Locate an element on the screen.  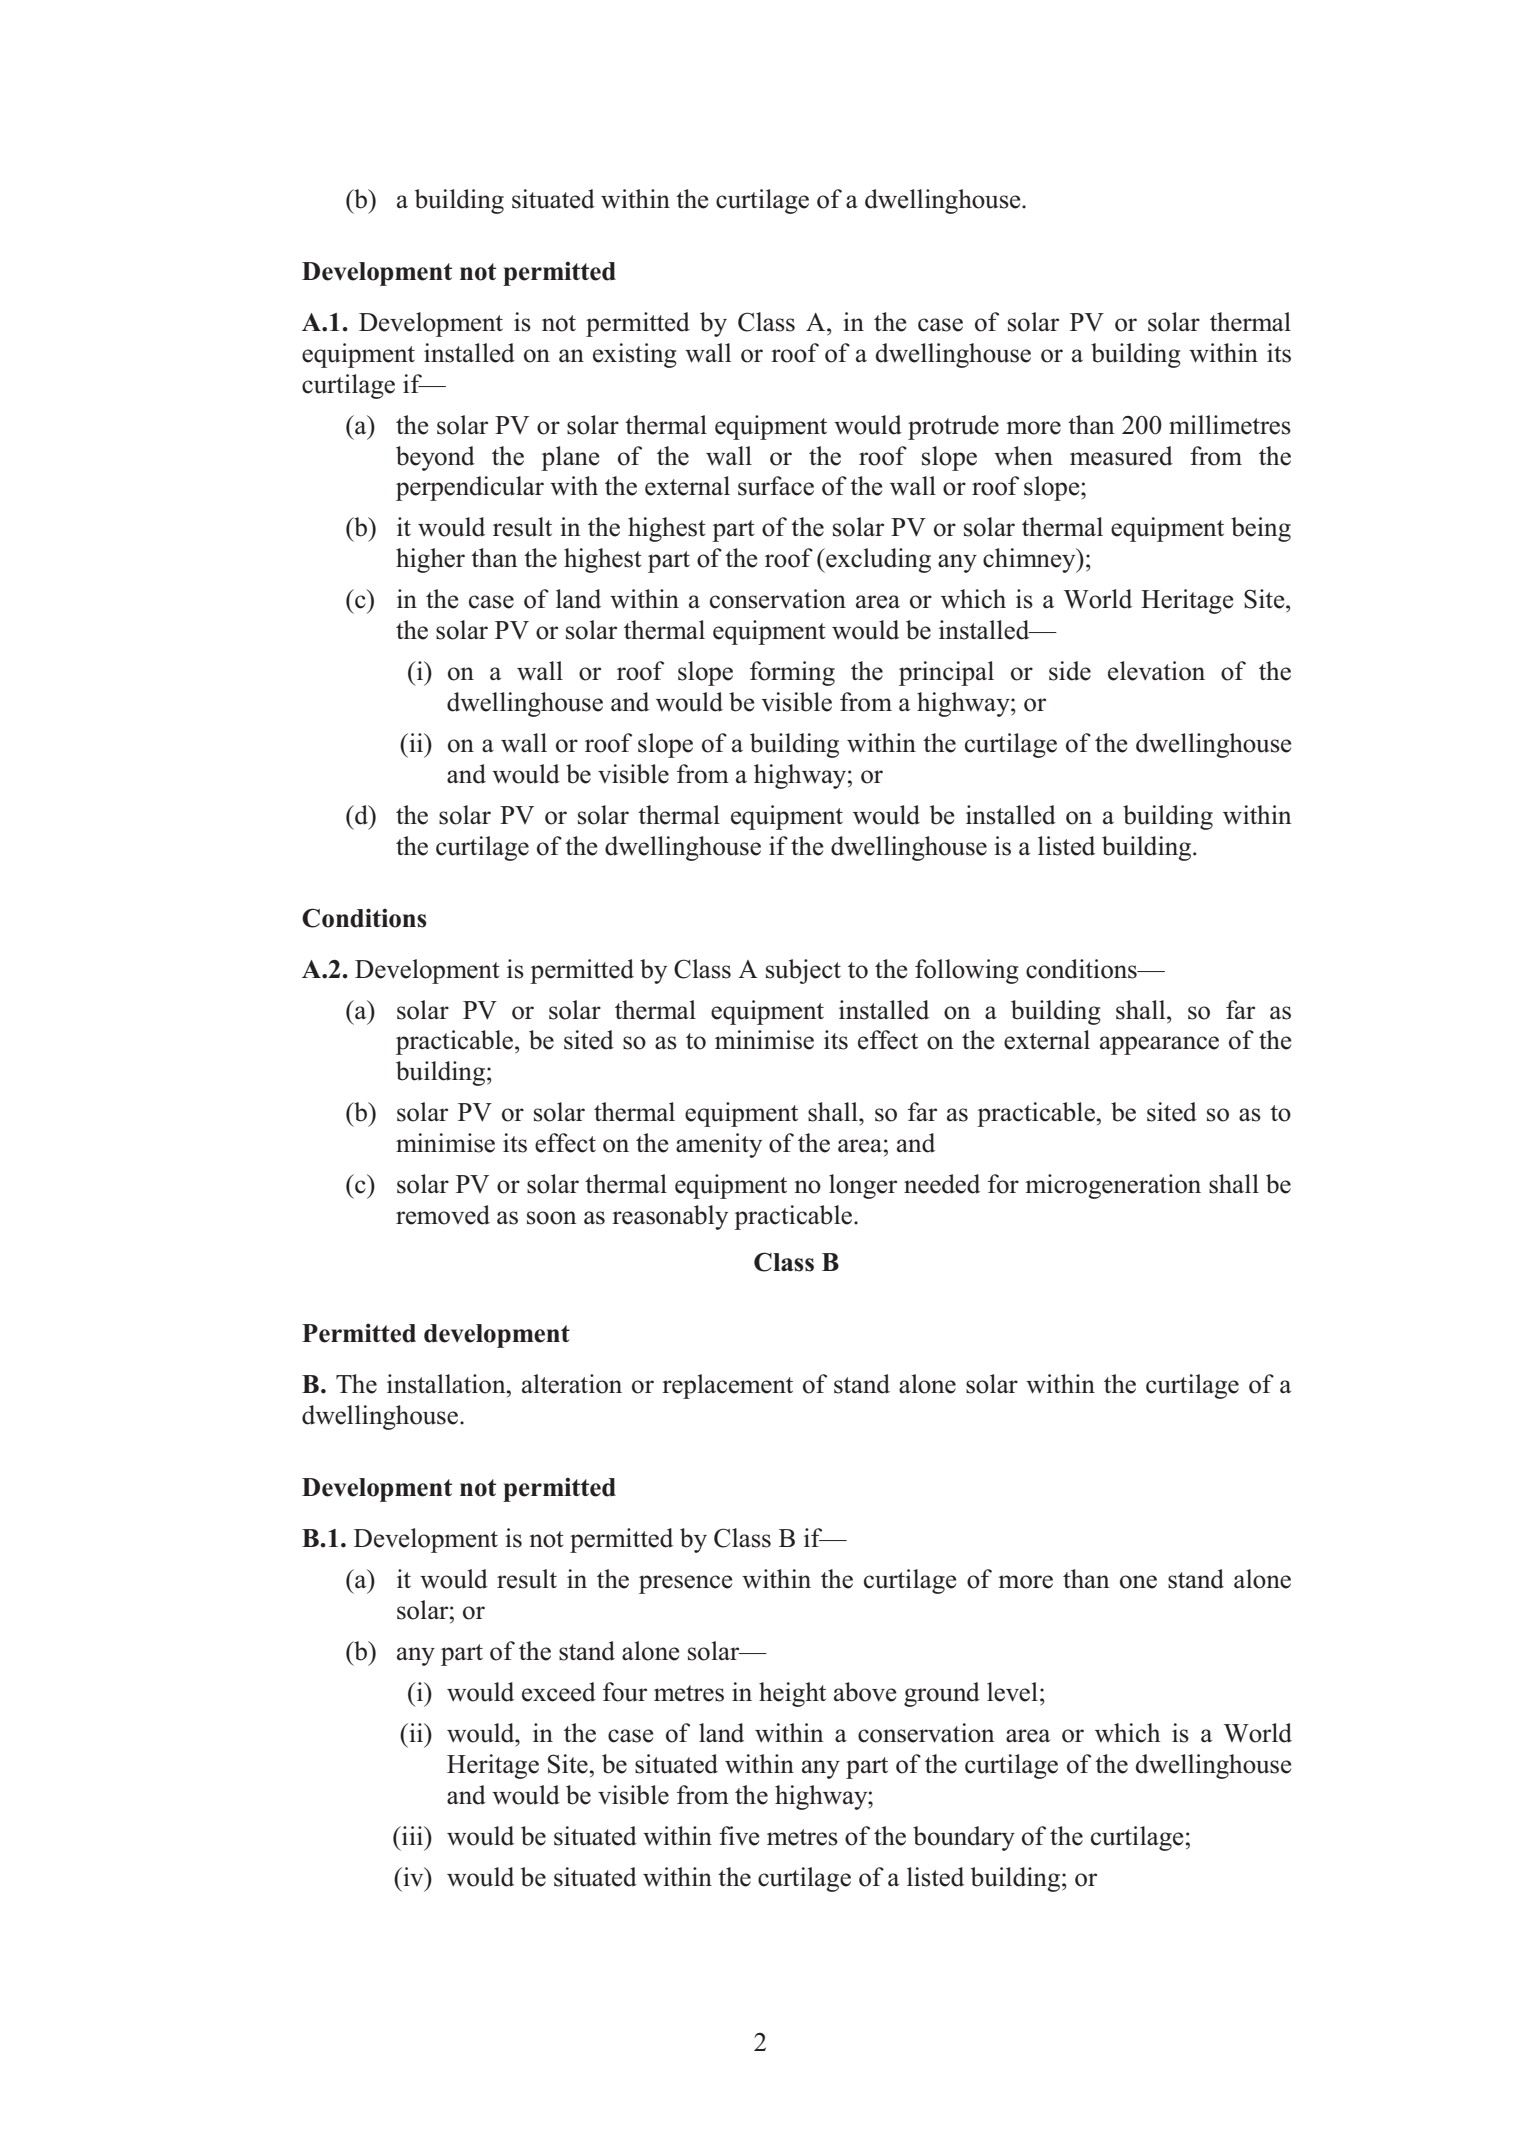
soon is located at coordinates (551, 1218).
